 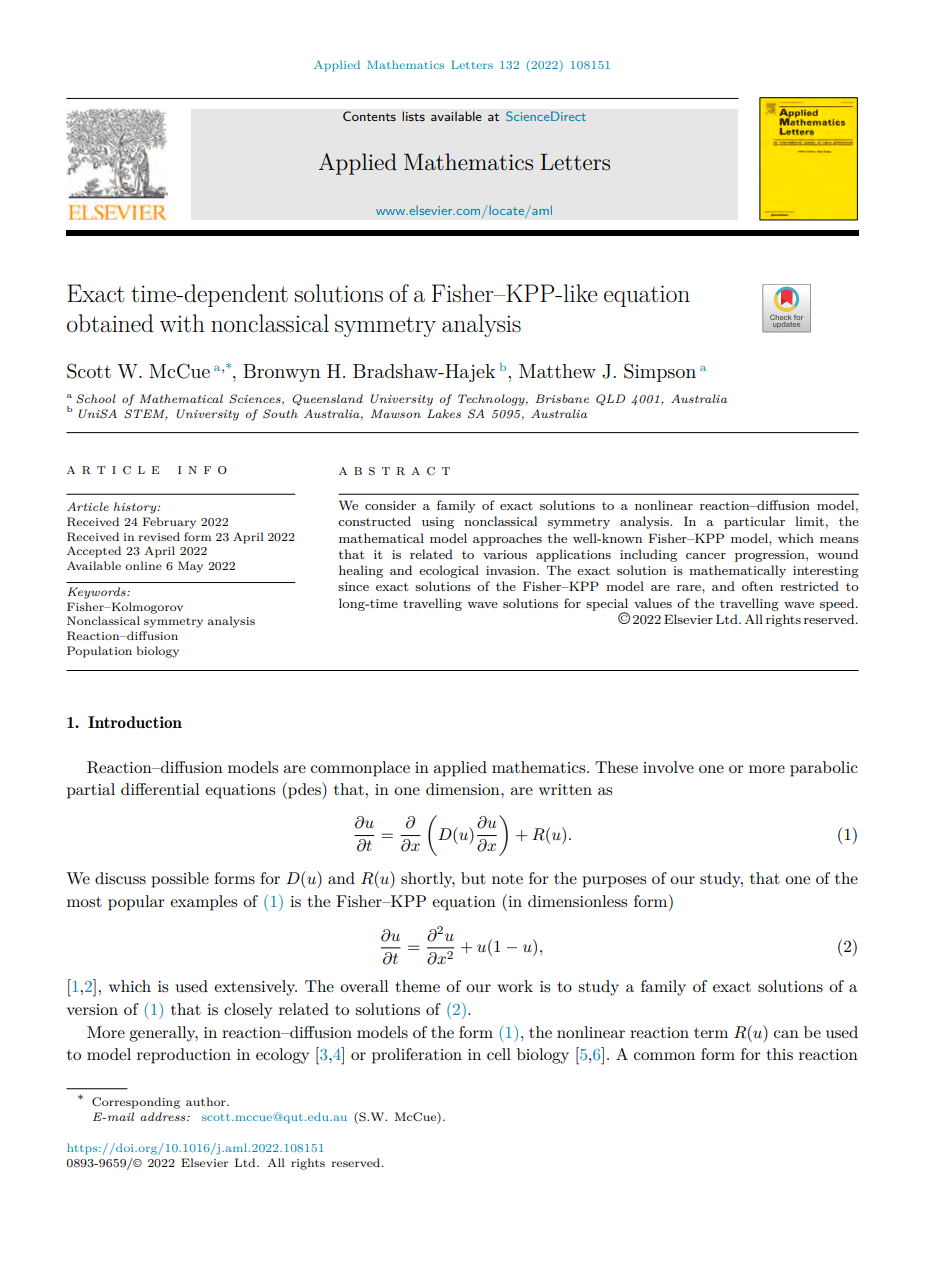 I want to click on Corresponding, so click(x=136, y=1103).
